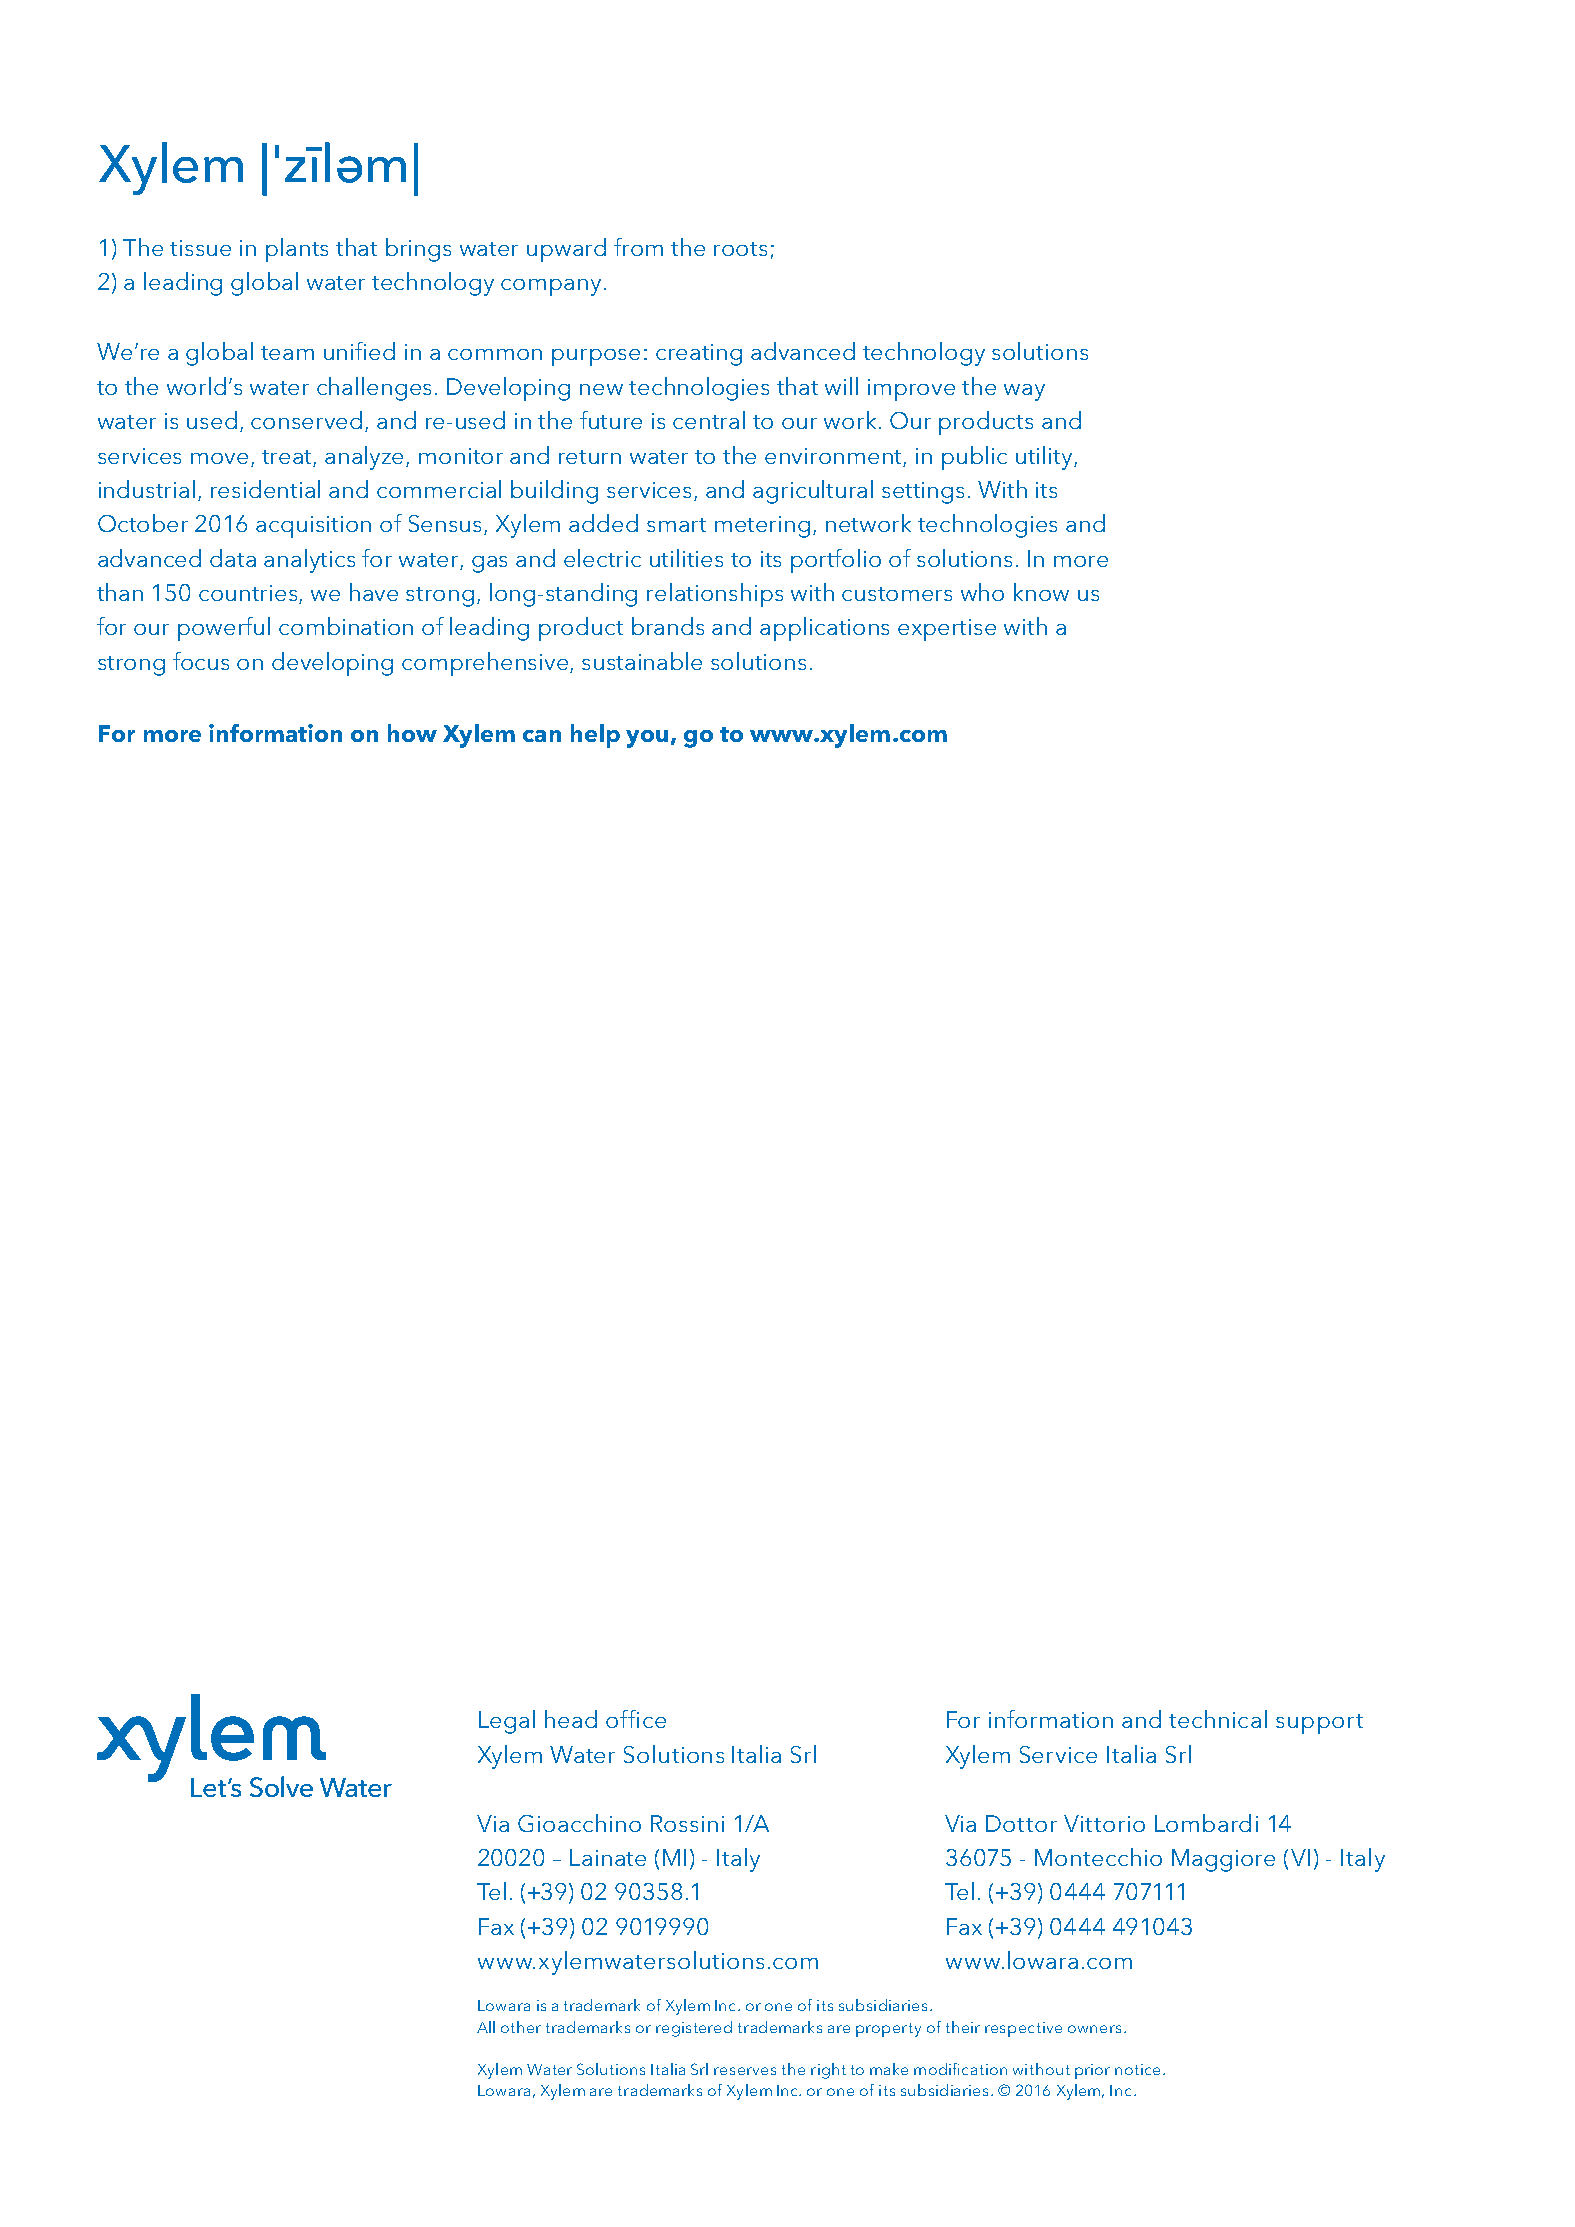 The width and height of the screenshot is (1575, 2227). Describe the element at coordinates (287, 353) in the screenshot. I see `team` at that location.
